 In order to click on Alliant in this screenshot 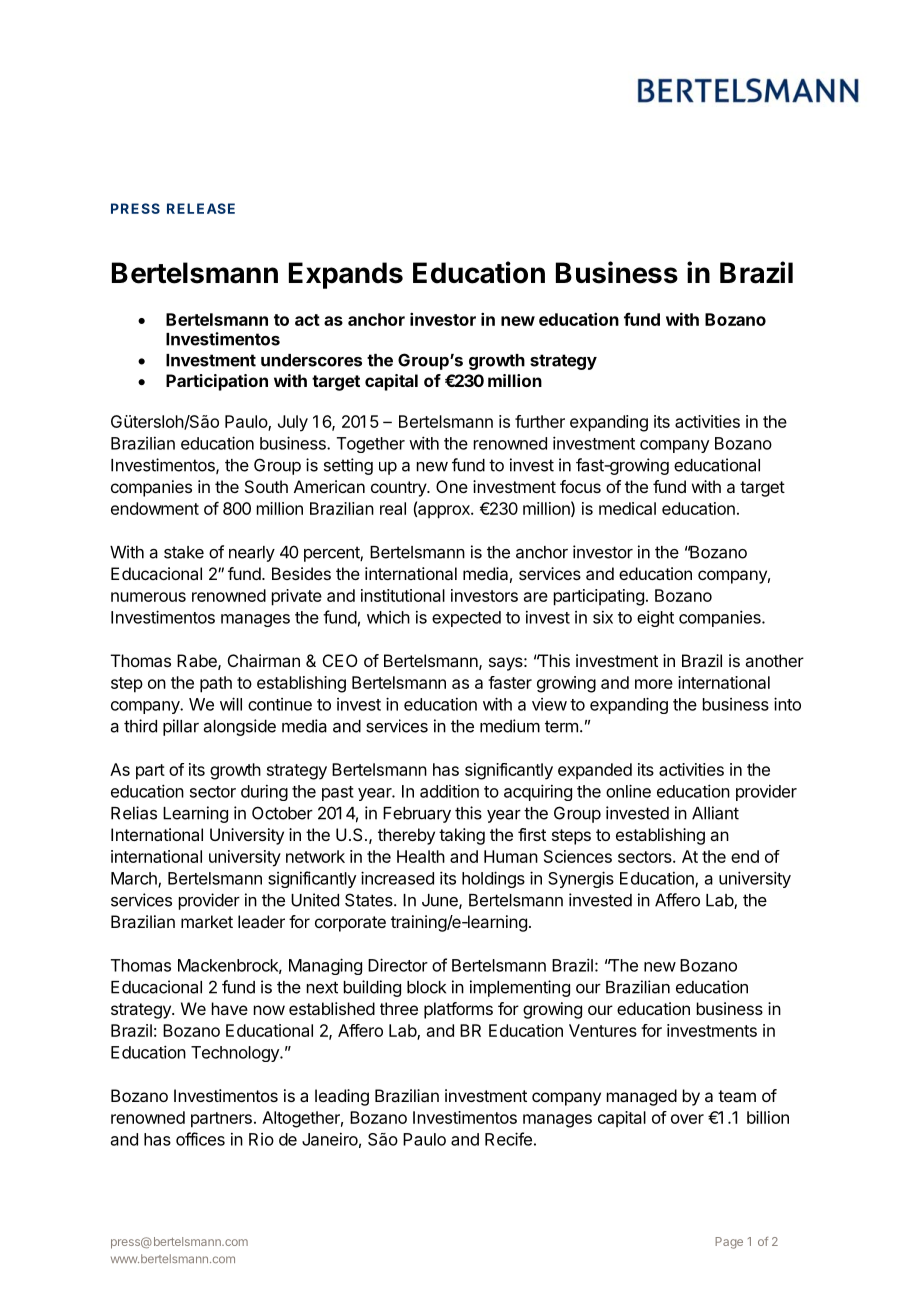, I will do `click(715, 813)`.
